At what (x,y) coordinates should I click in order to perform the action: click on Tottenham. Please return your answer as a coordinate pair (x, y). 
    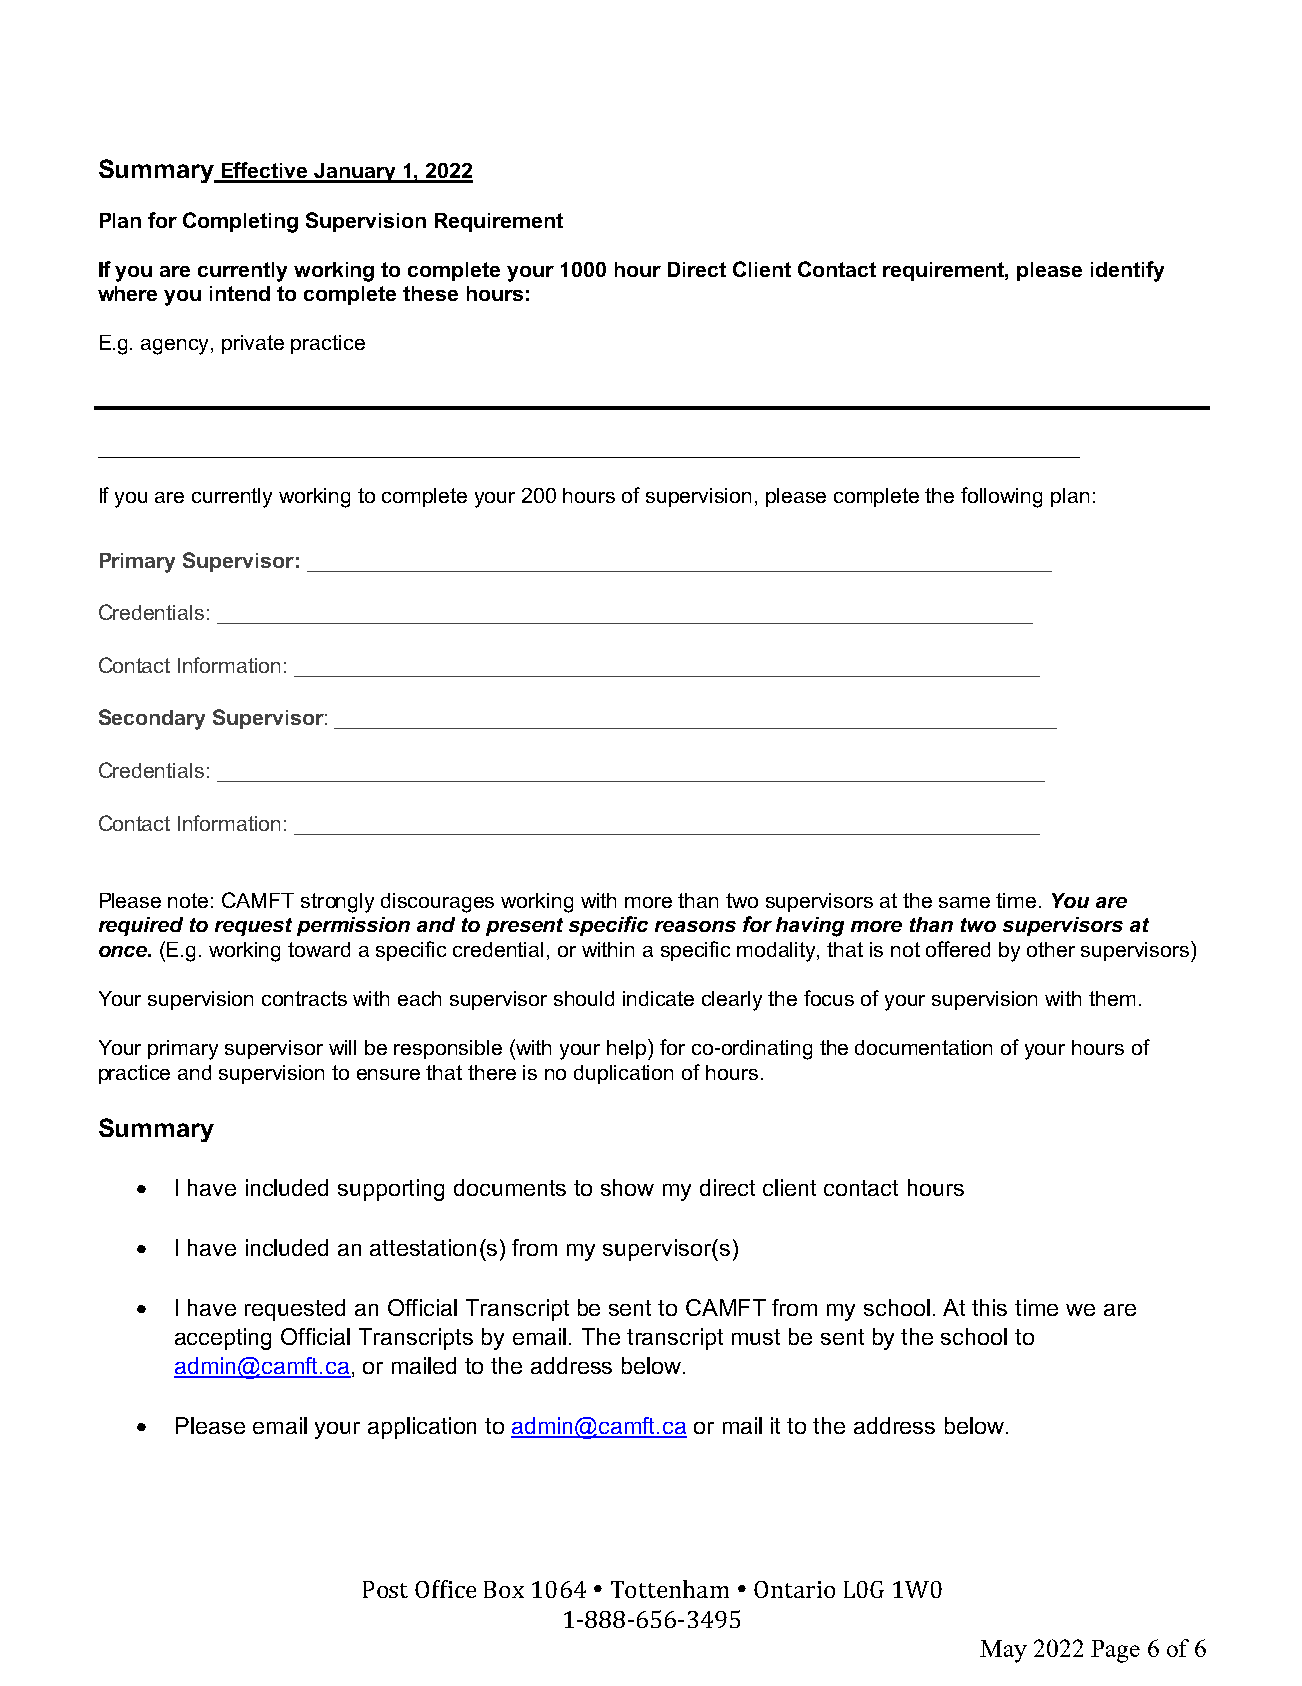
    Looking at the image, I should click on (670, 1589).
